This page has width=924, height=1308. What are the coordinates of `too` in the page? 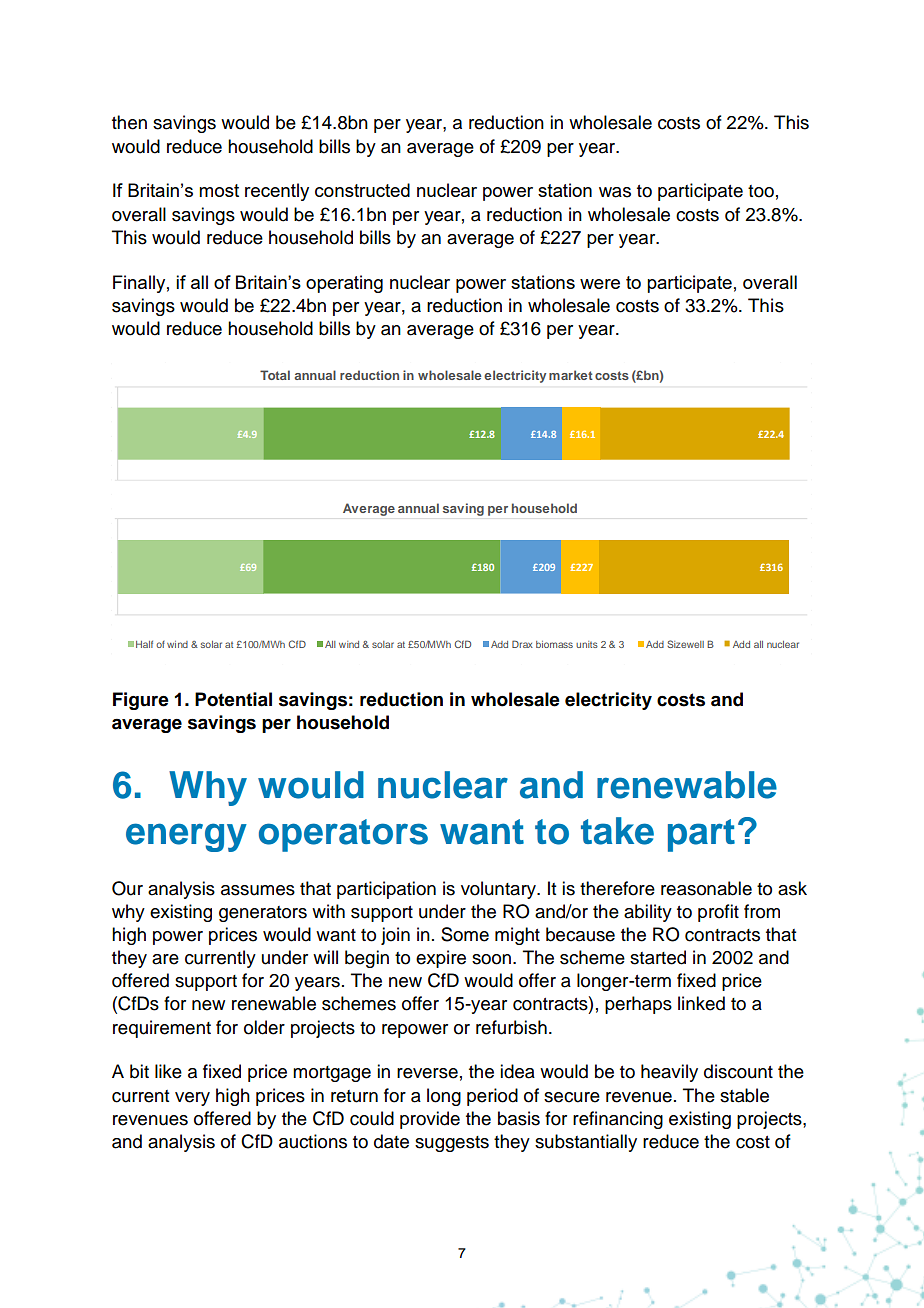 It's located at (761, 191).
